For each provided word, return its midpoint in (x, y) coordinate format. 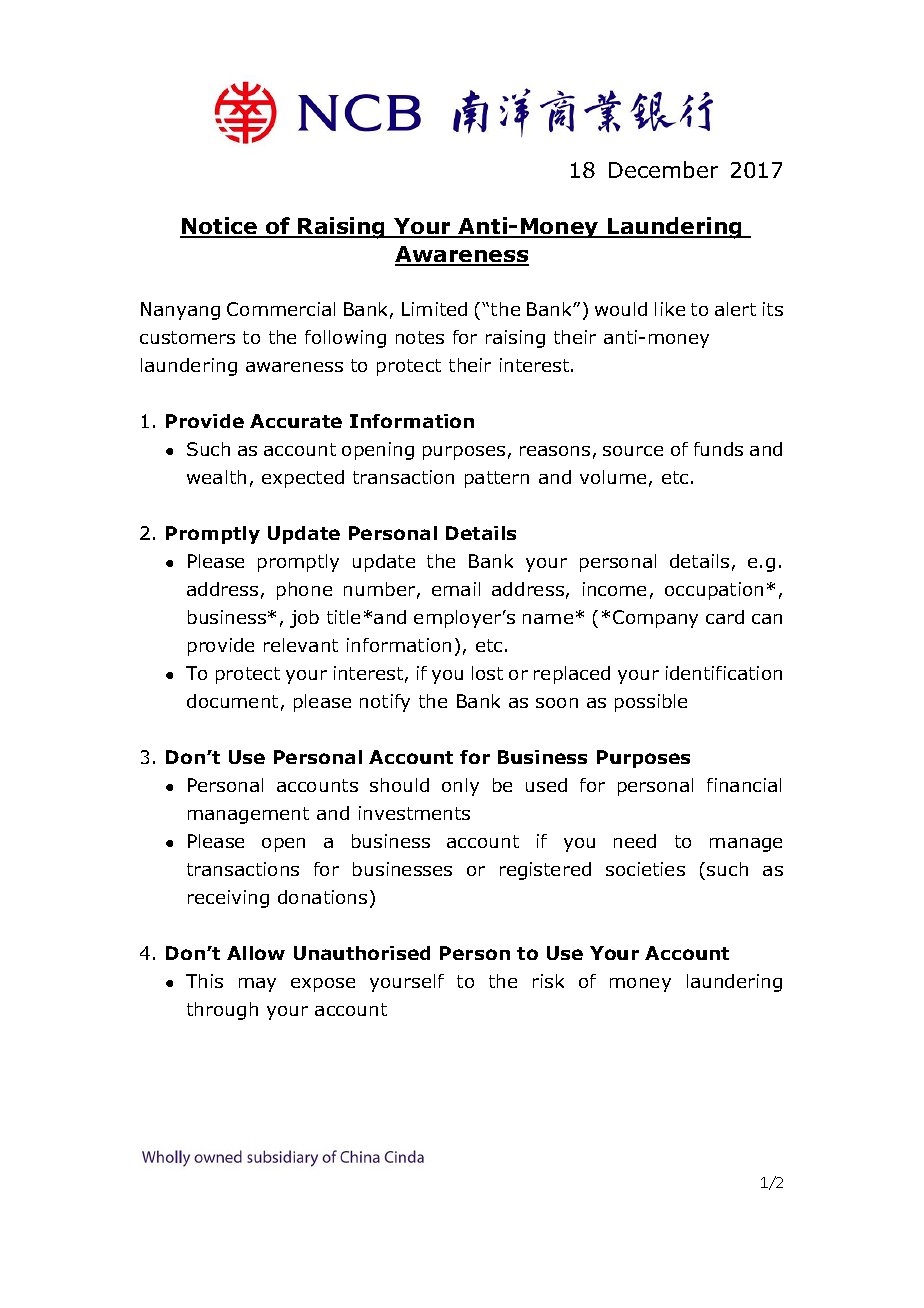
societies (645, 869)
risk (548, 981)
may (257, 985)
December (663, 169)
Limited (434, 309)
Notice (220, 227)
